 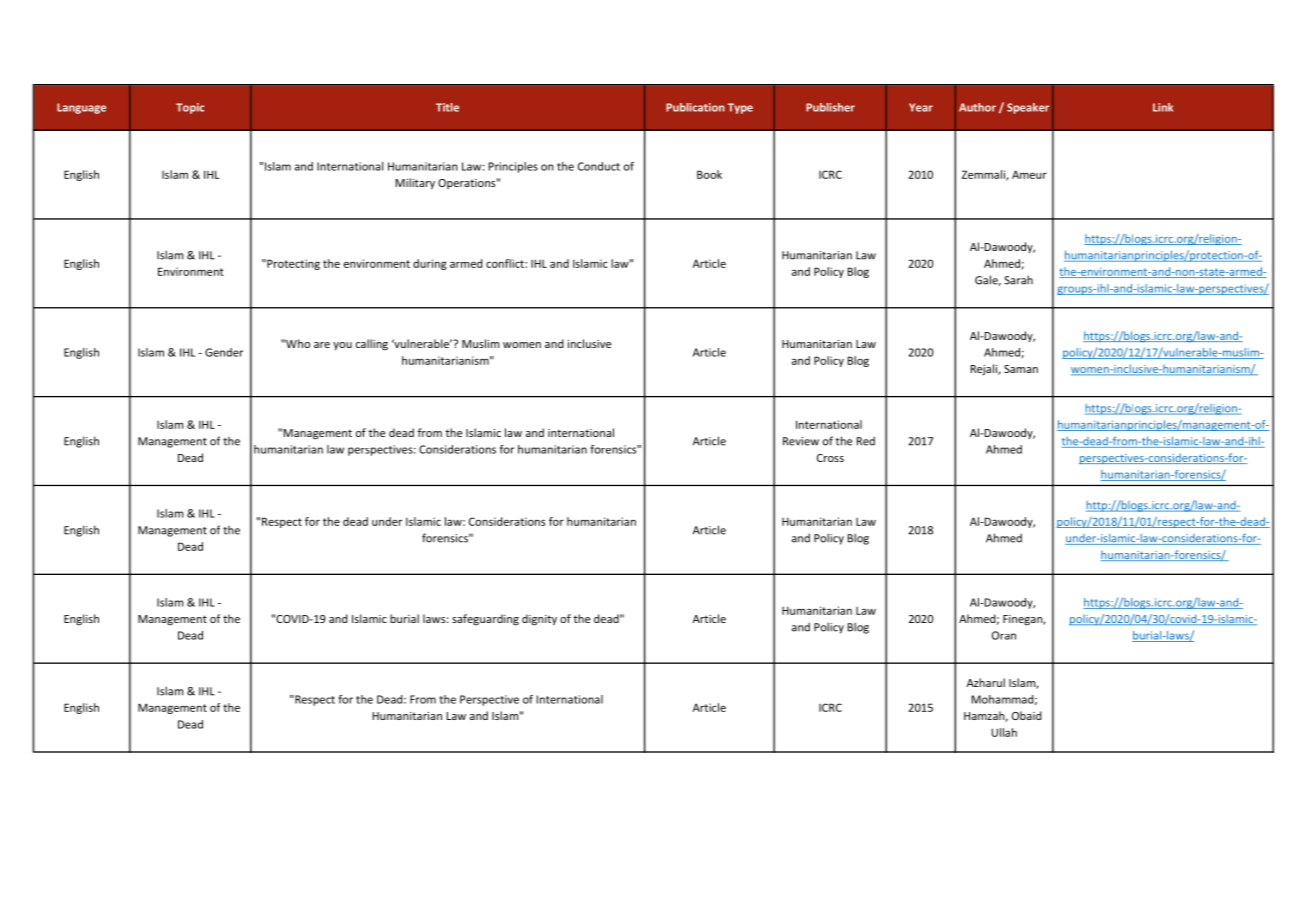 I want to click on Speaker, so click(x=1028, y=108).
